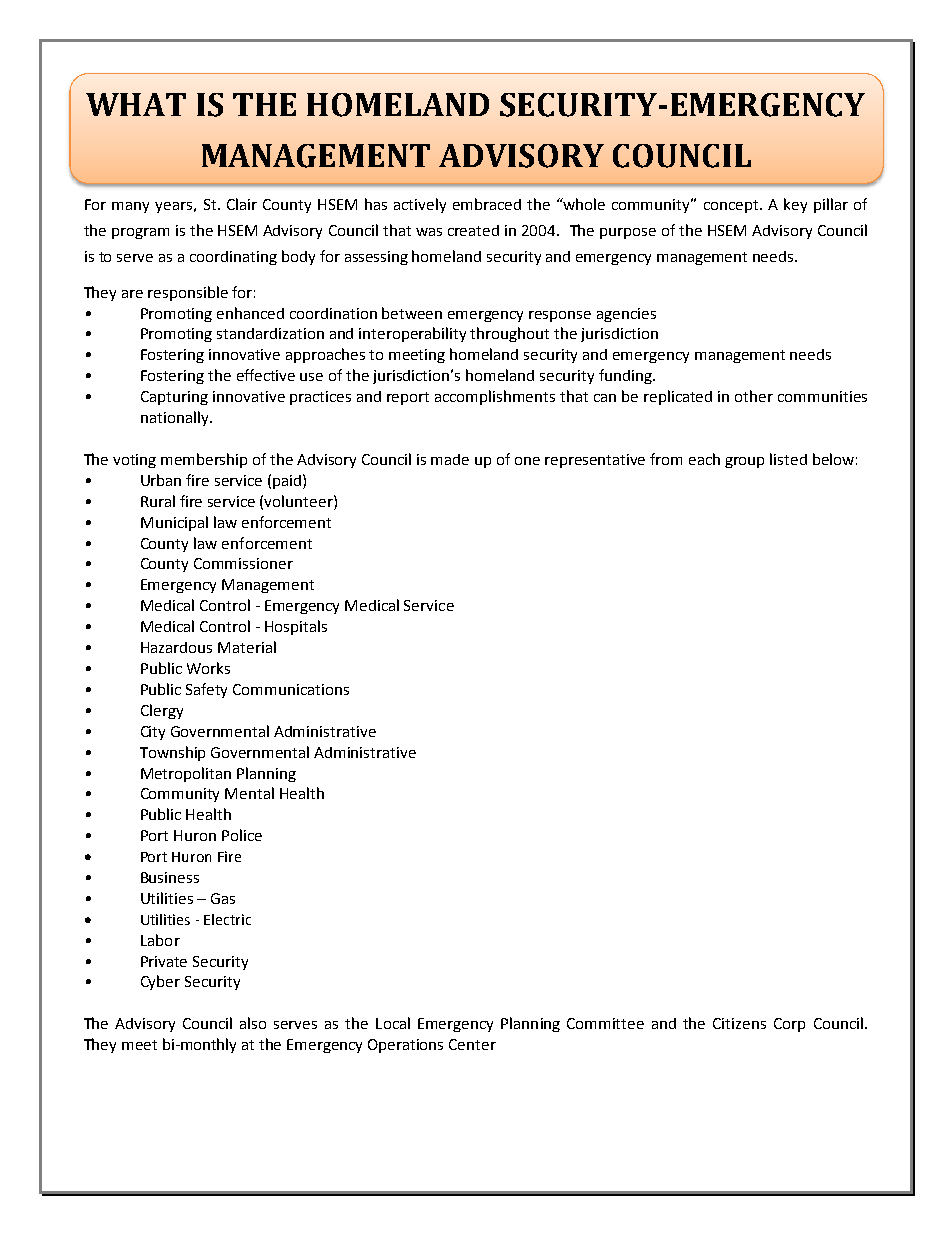 The image size is (952, 1233). What do you see at coordinates (732, 206) in the screenshot?
I see `concept` at bounding box center [732, 206].
